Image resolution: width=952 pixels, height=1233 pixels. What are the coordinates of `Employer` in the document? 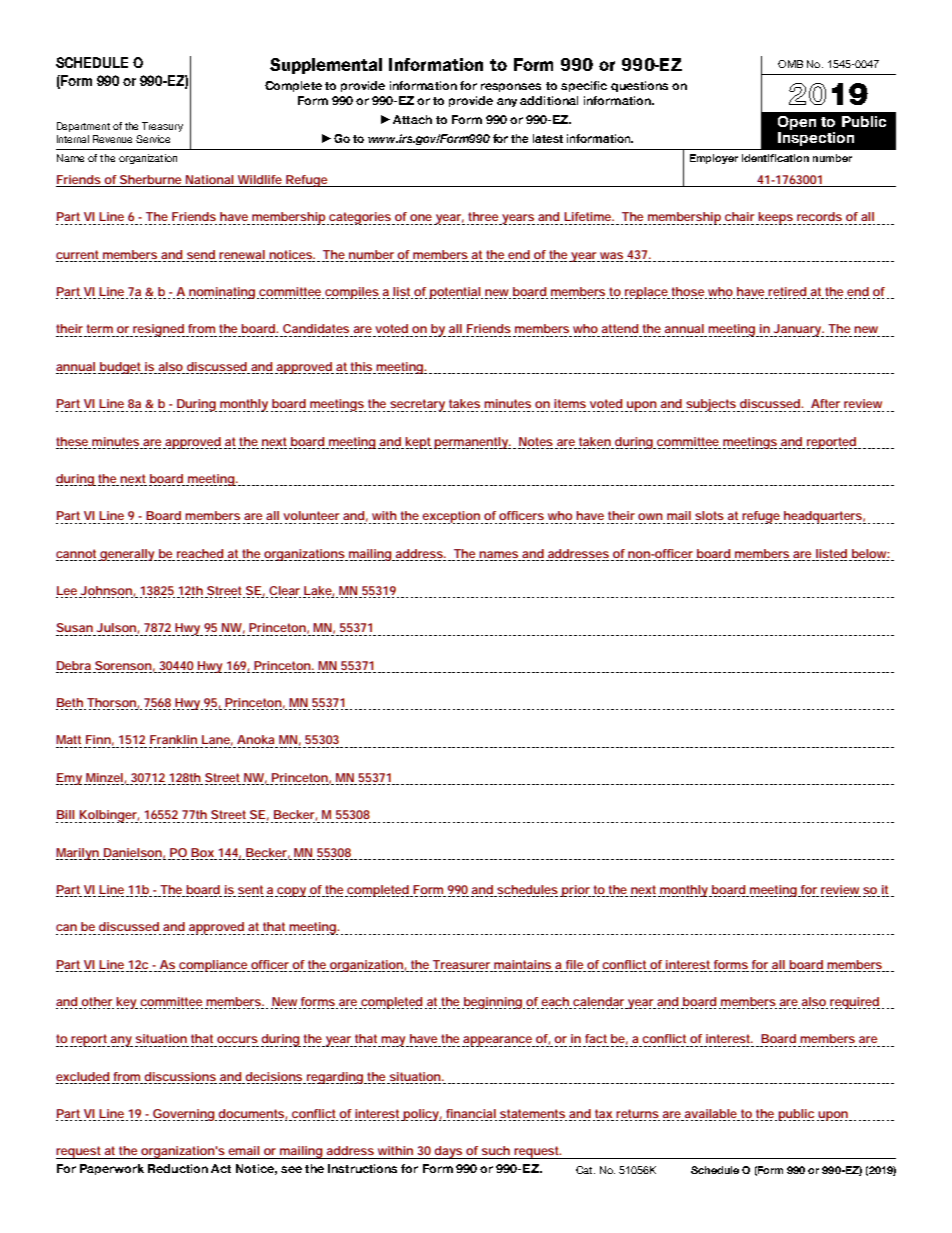 It's located at (714, 159).
